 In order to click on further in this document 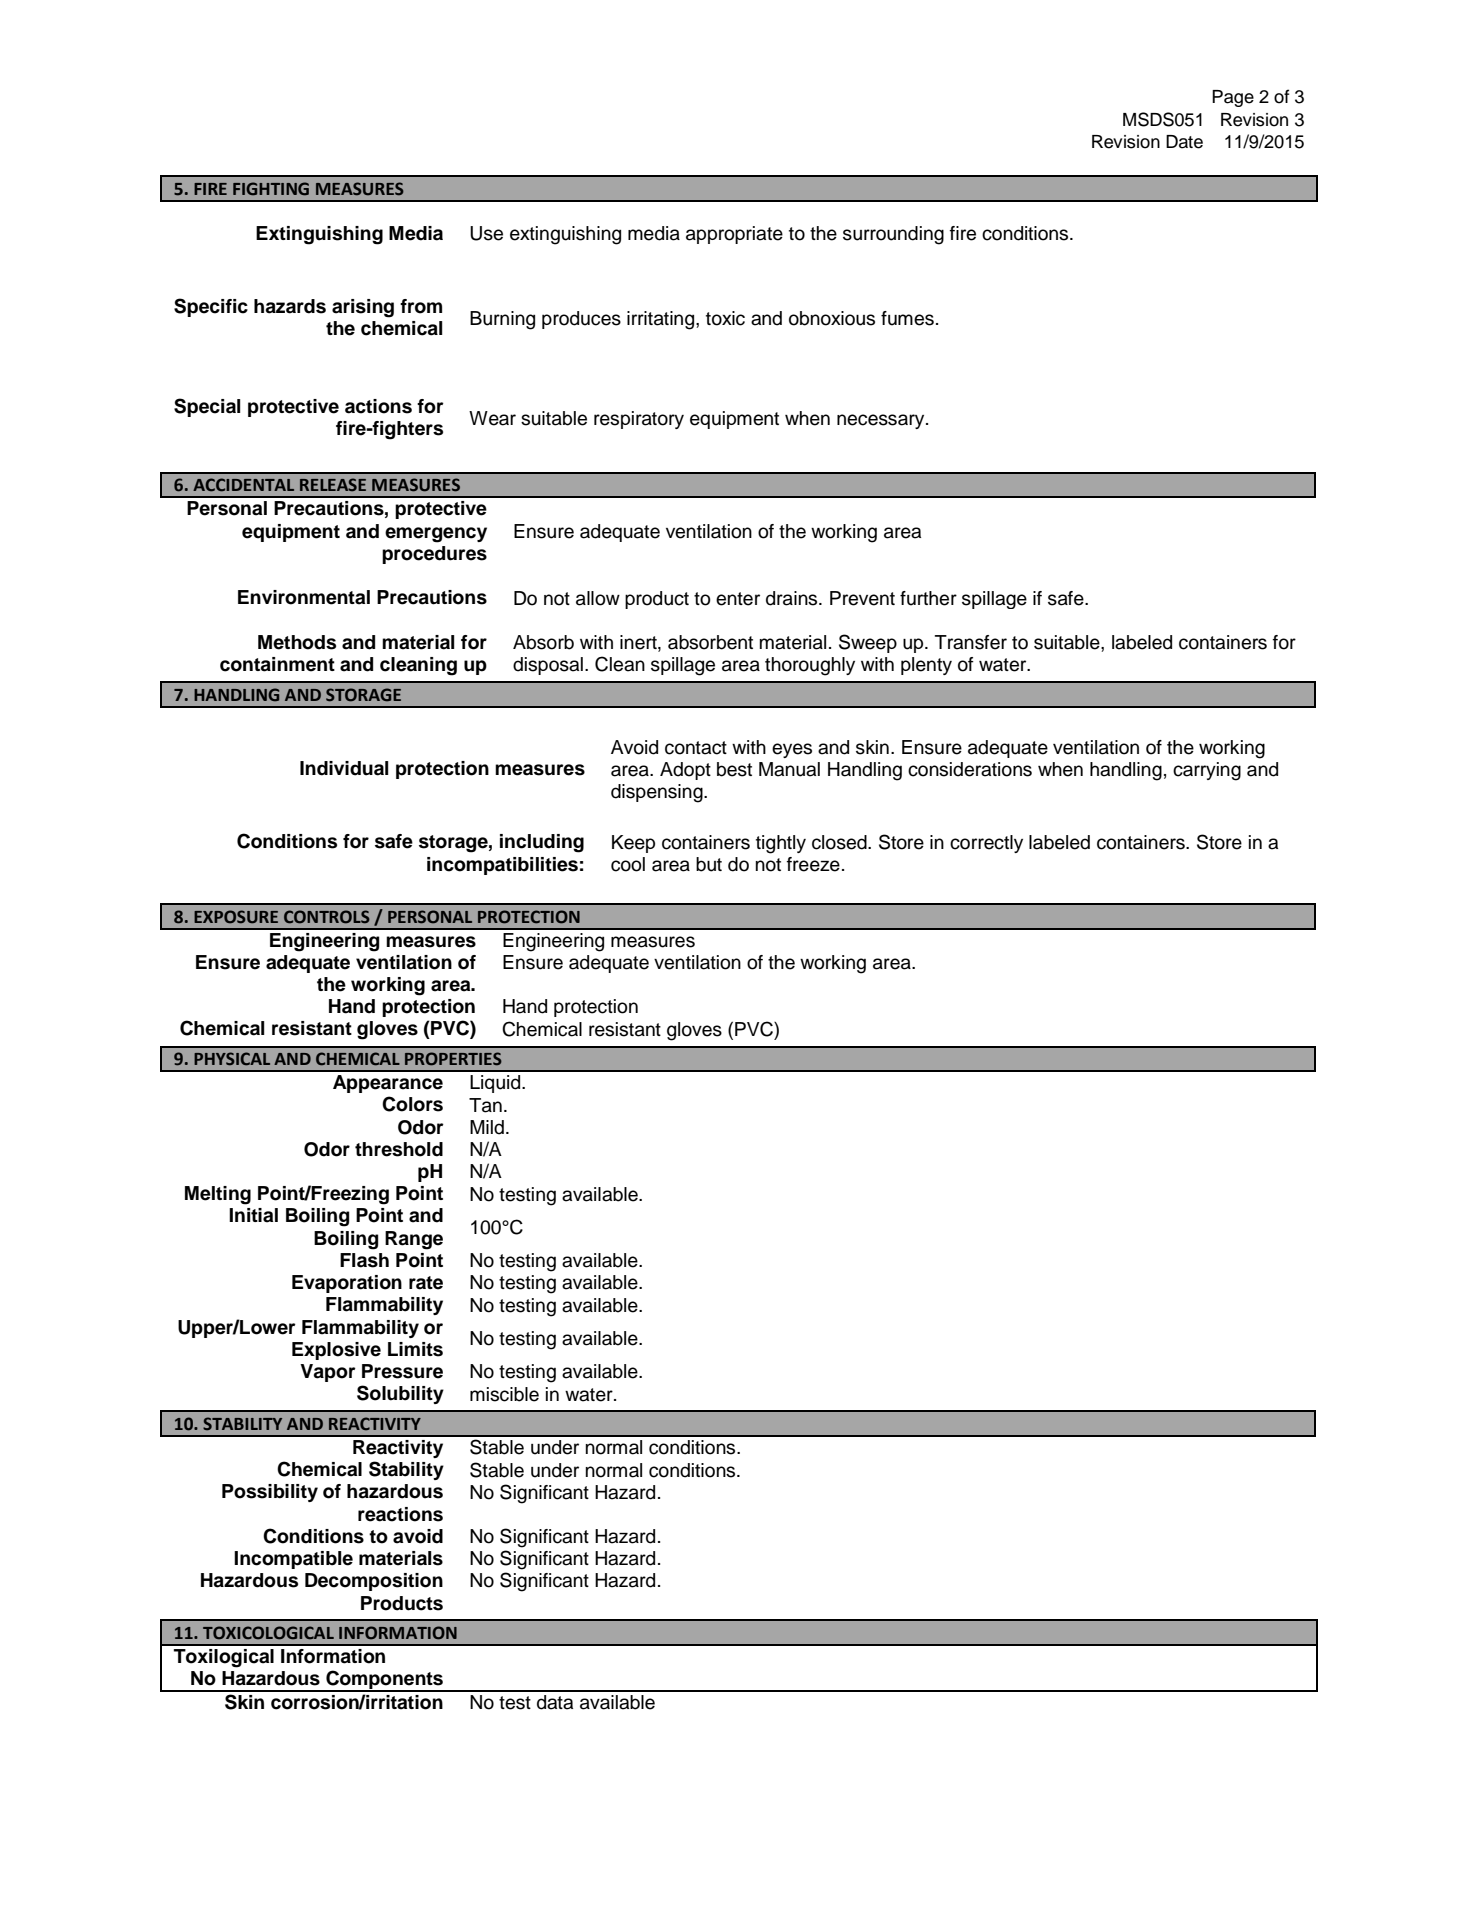, I will do `click(928, 598)`.
